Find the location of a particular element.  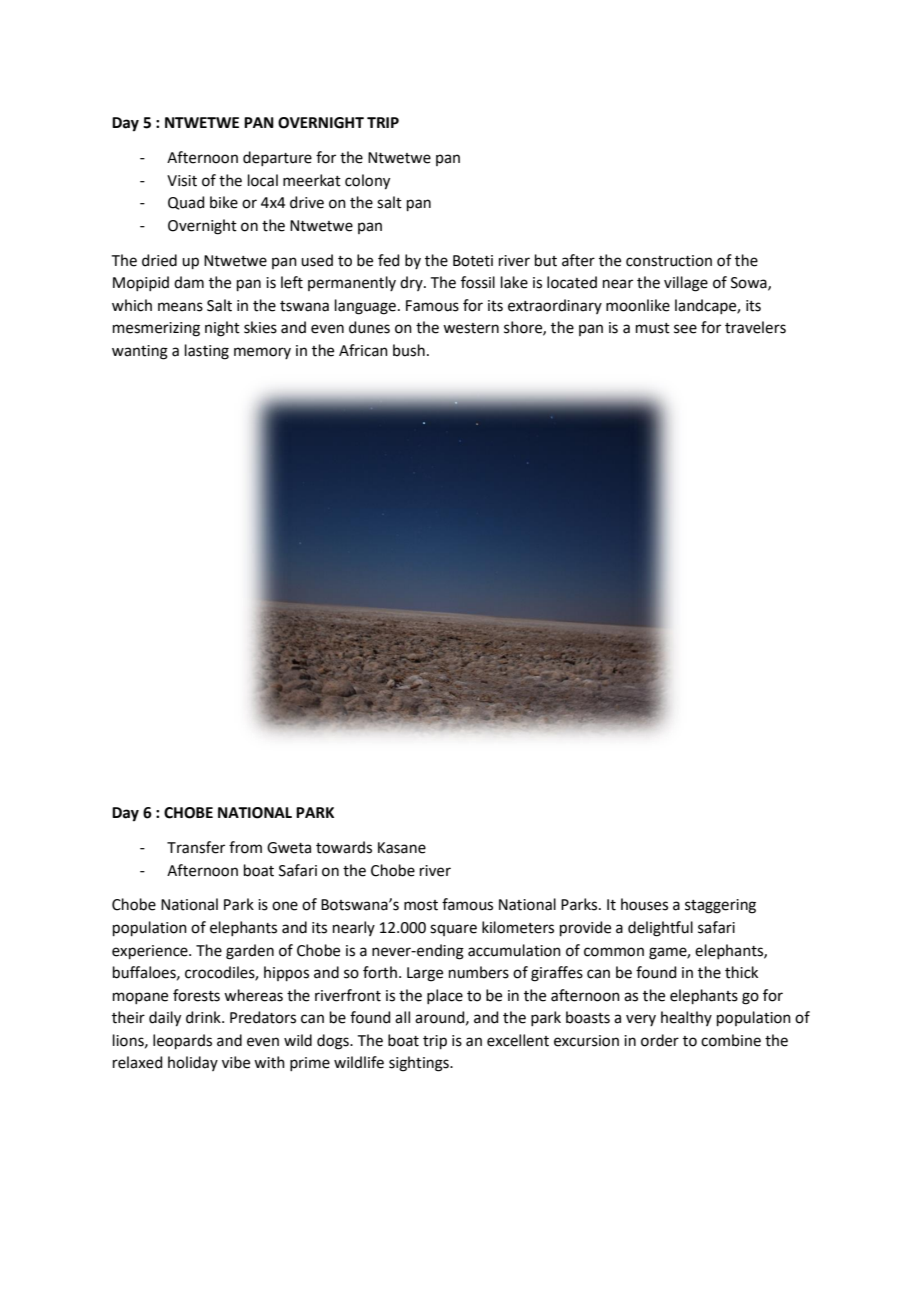

see is located at coordinates (685, 329).
